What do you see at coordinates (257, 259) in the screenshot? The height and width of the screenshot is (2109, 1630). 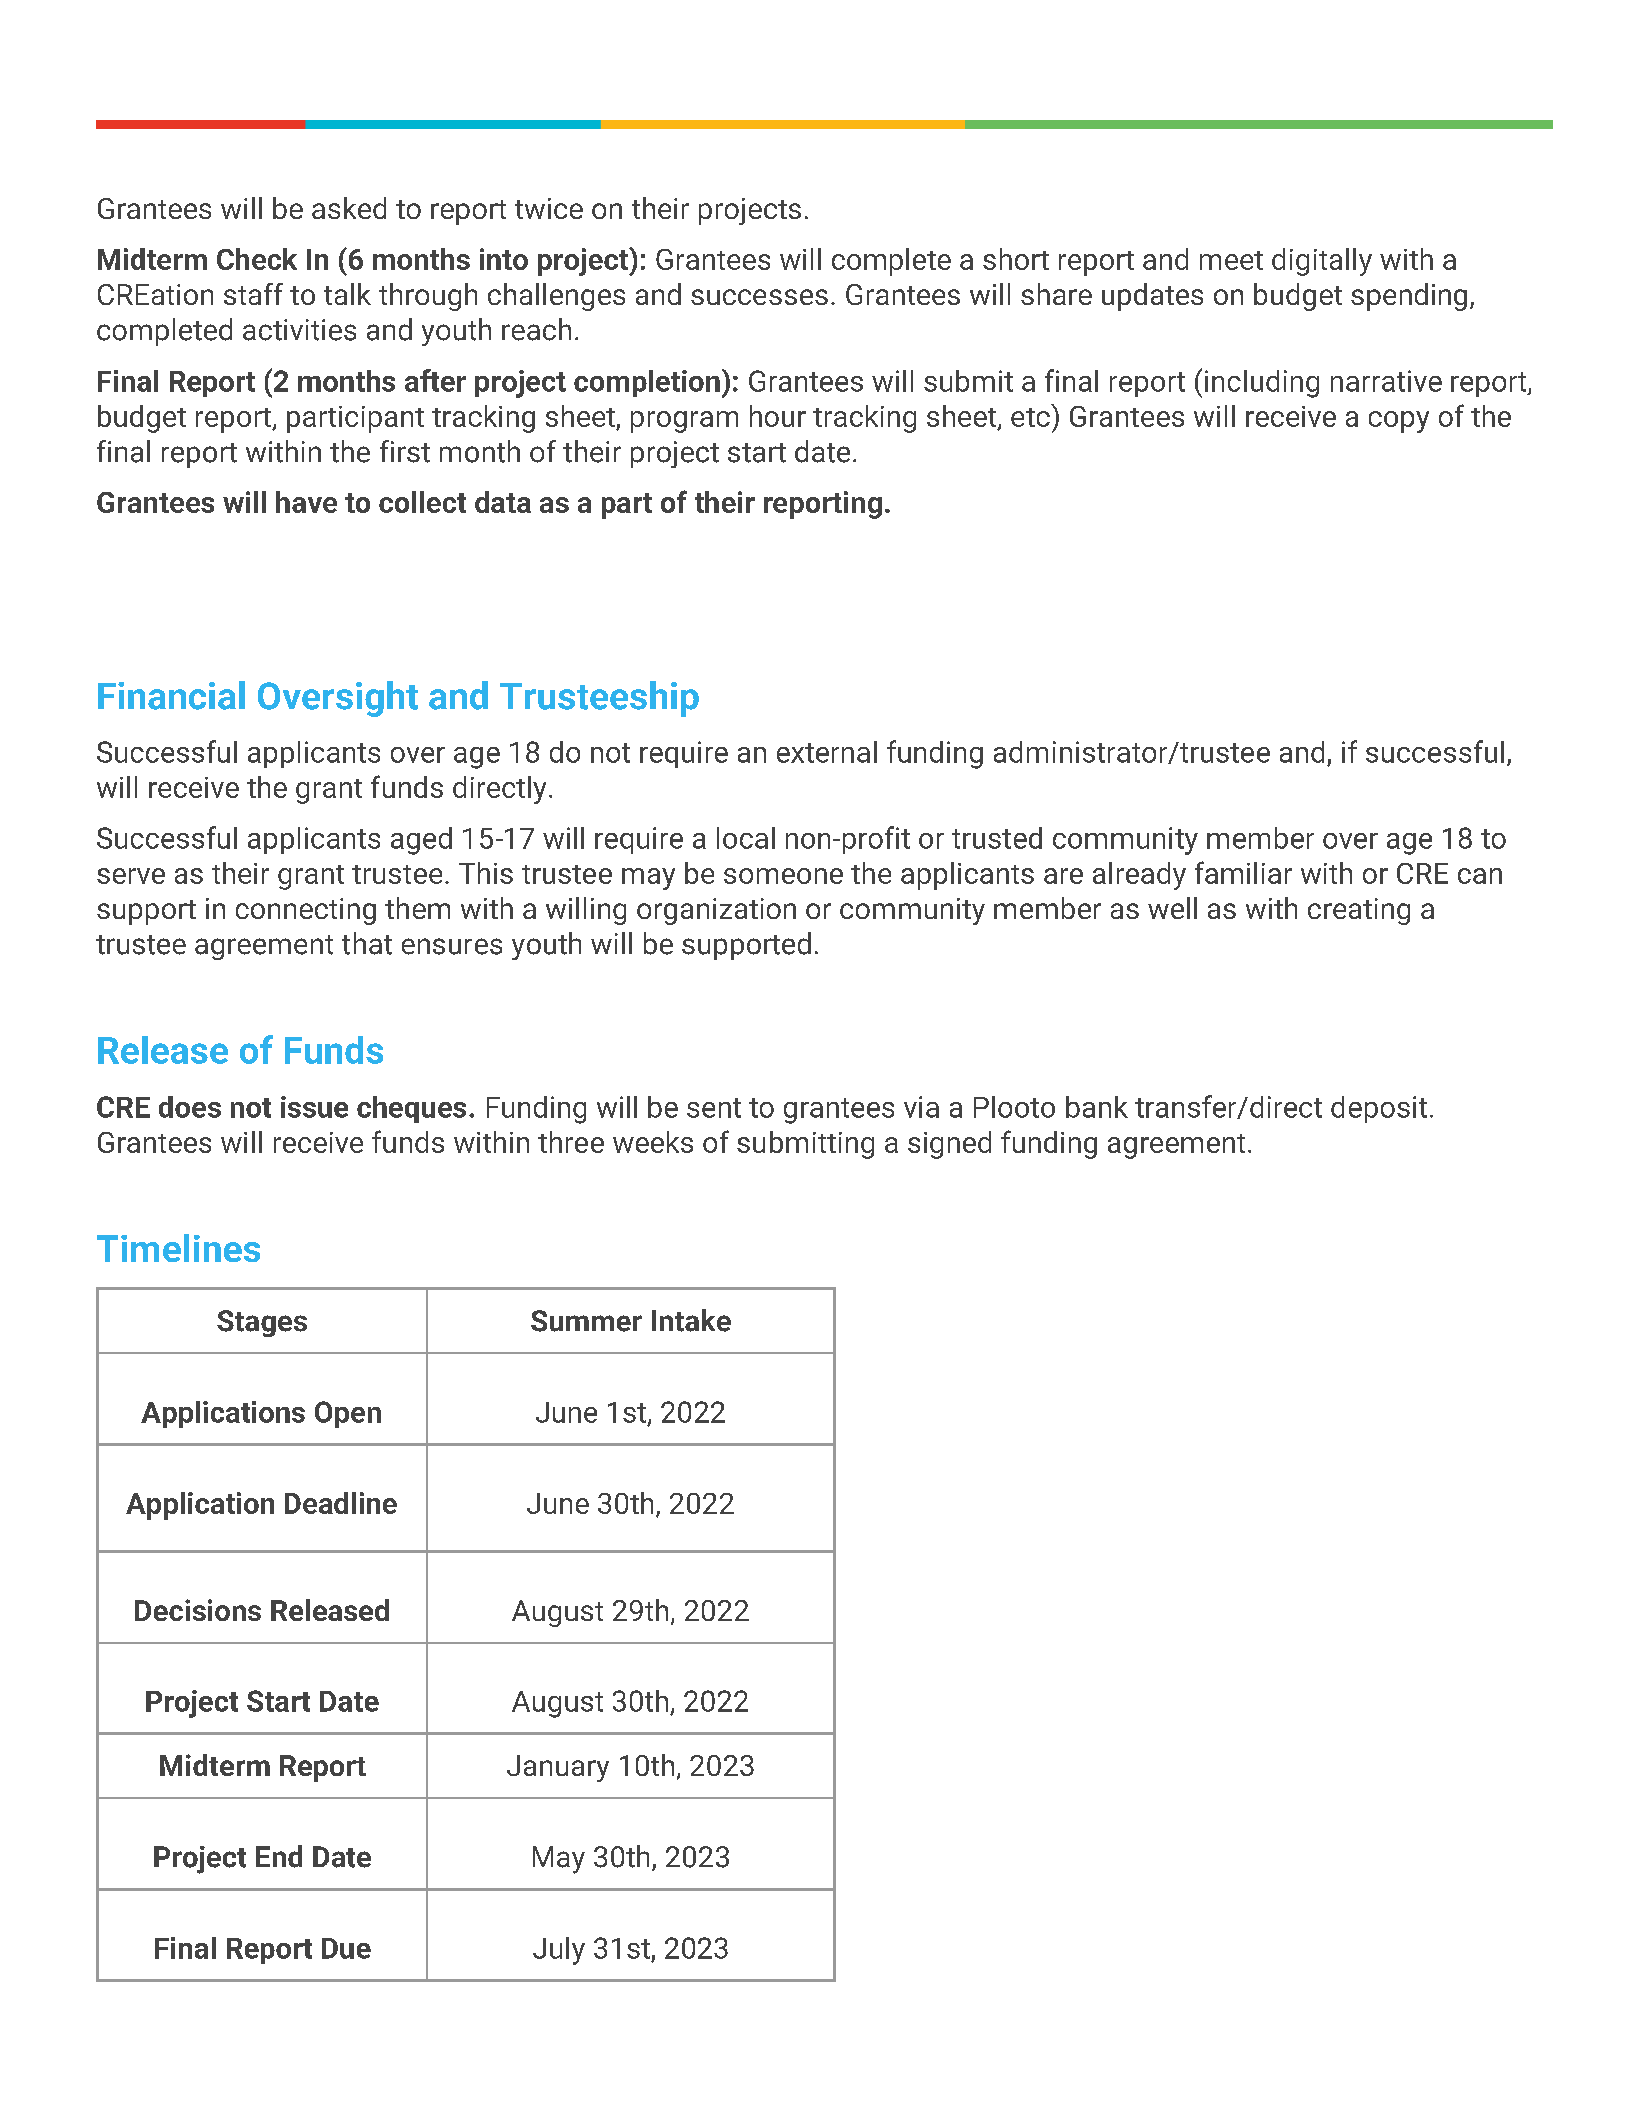 I see `Check` at bounding box center [257, 259].
